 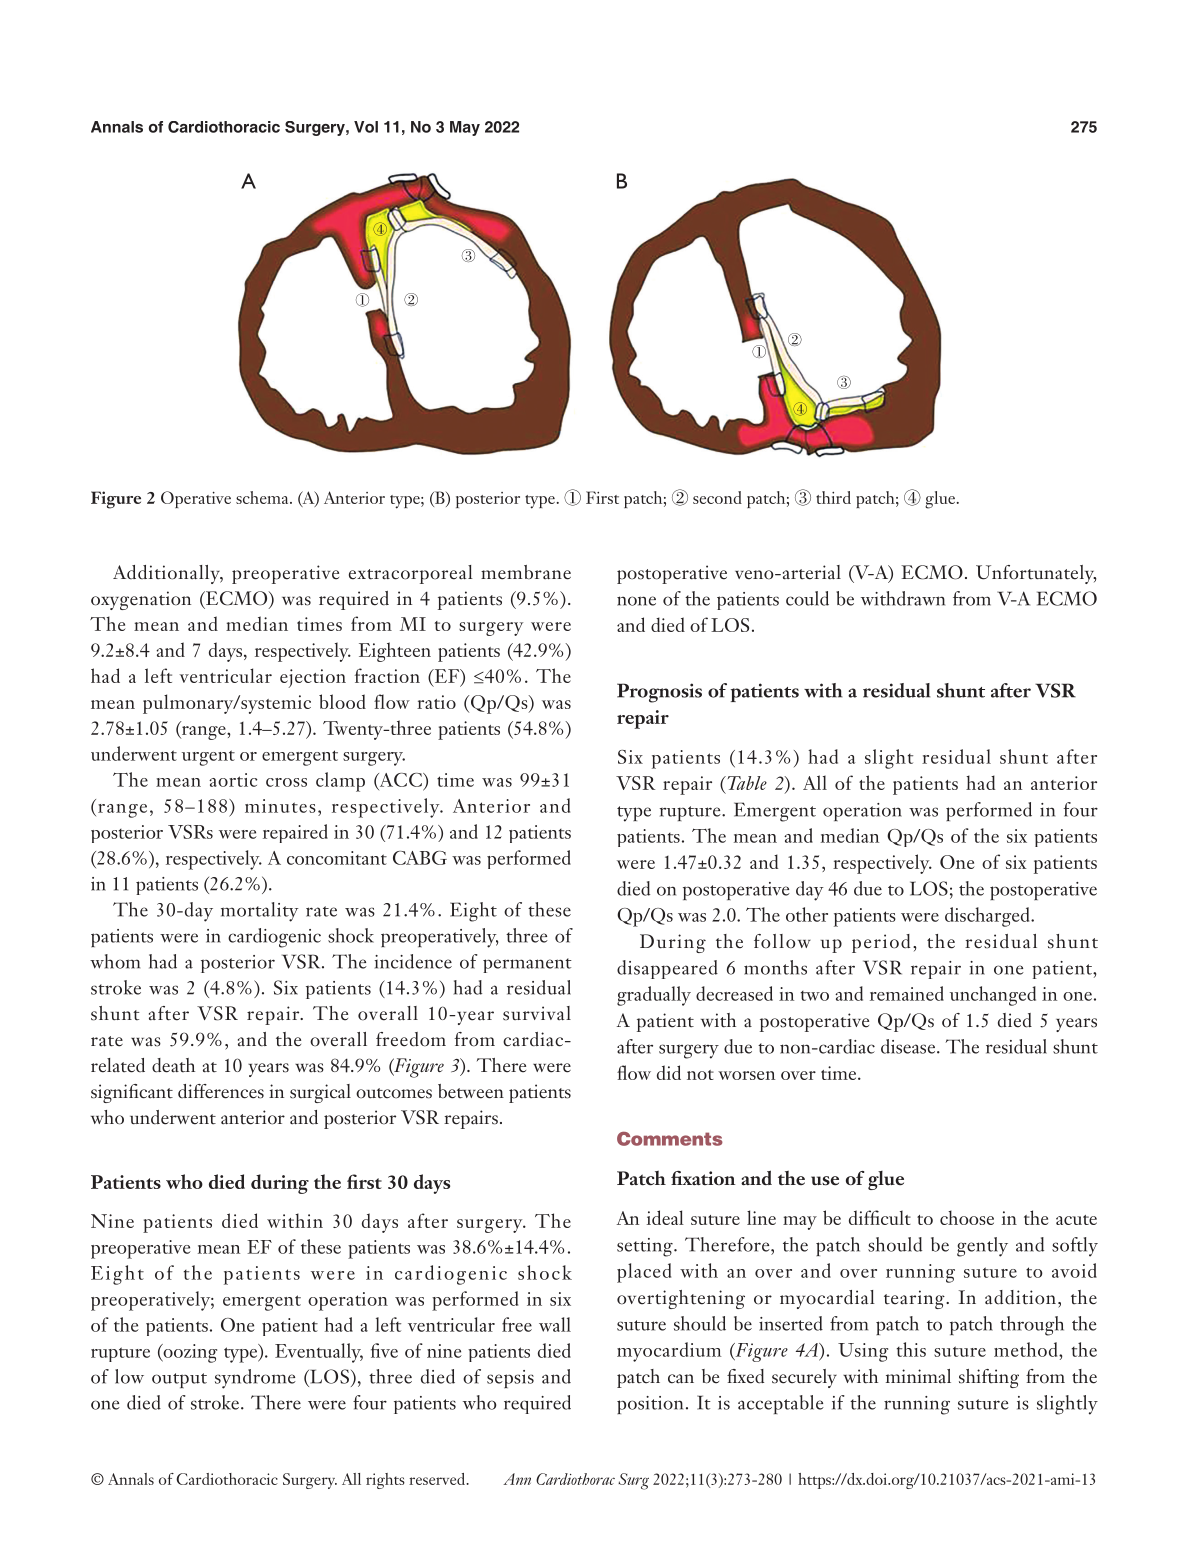 What do you see at coordinates (233, 780) in the image?
I see `aortic` at bounding box center [233, 780].
